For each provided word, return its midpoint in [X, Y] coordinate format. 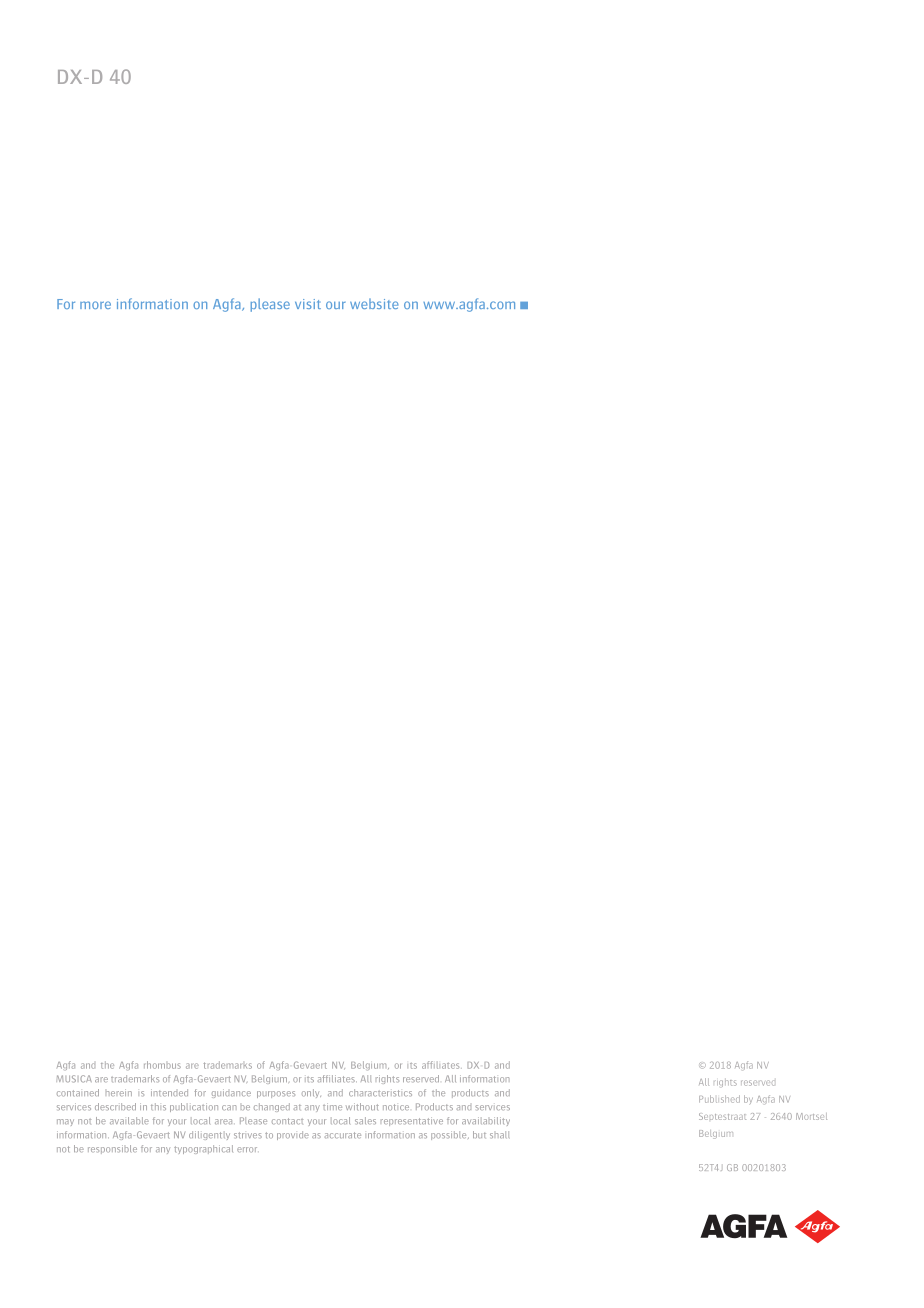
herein [119, 1092]
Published [719, 1099]
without [362, 1107]
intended [169, 1092]
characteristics [380, 1092]
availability [486, 1121]
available [129, 1120]
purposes [276, 1094]
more [95, 305]
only [311, 1093]
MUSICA [74, 1079]
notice [396, 1107]
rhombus [162, 1065]
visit [308, 304]
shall [499, 1134]
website [374, 303]
